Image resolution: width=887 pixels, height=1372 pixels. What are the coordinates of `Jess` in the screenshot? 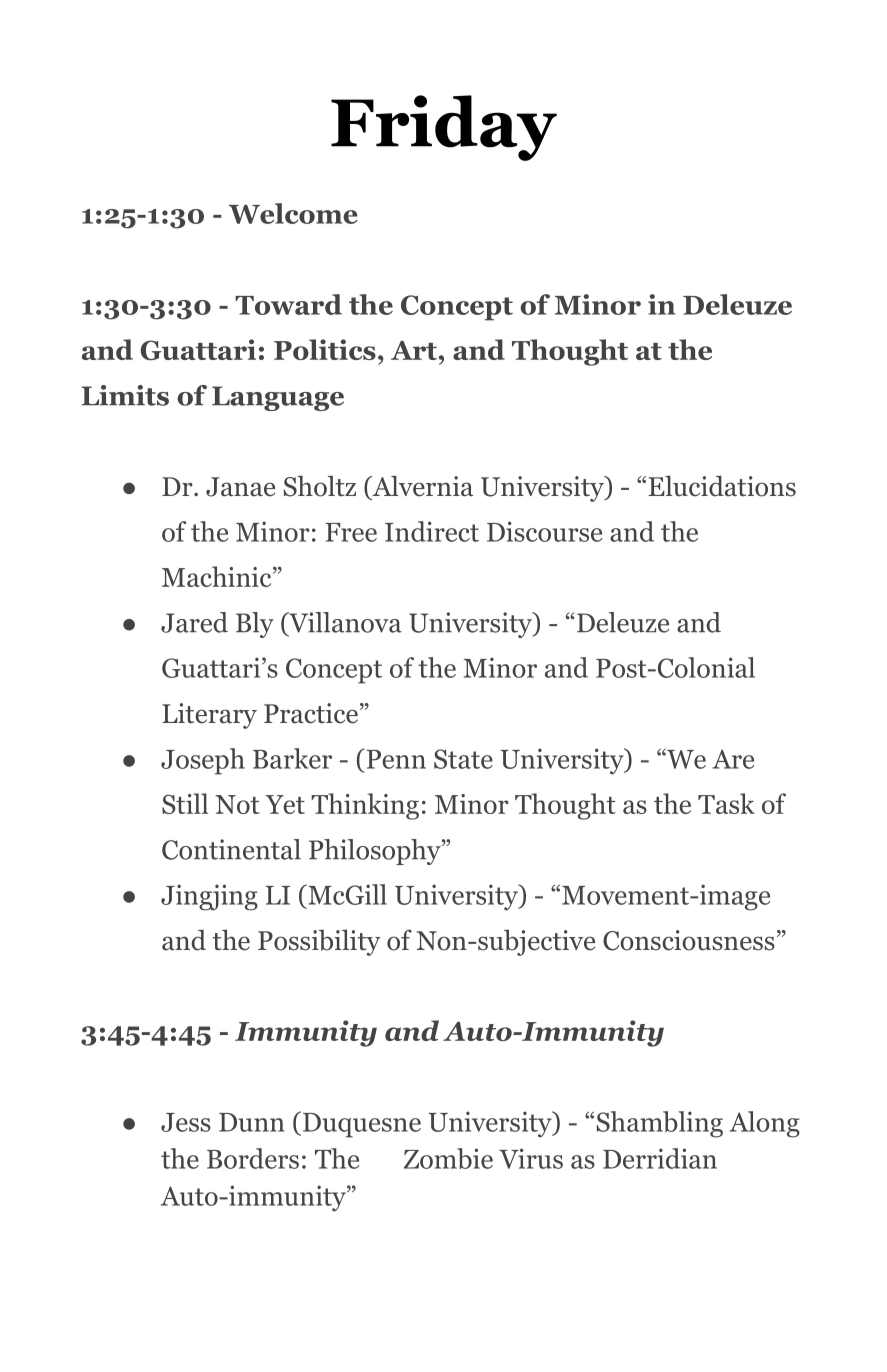 It's located at (186, 1122).
